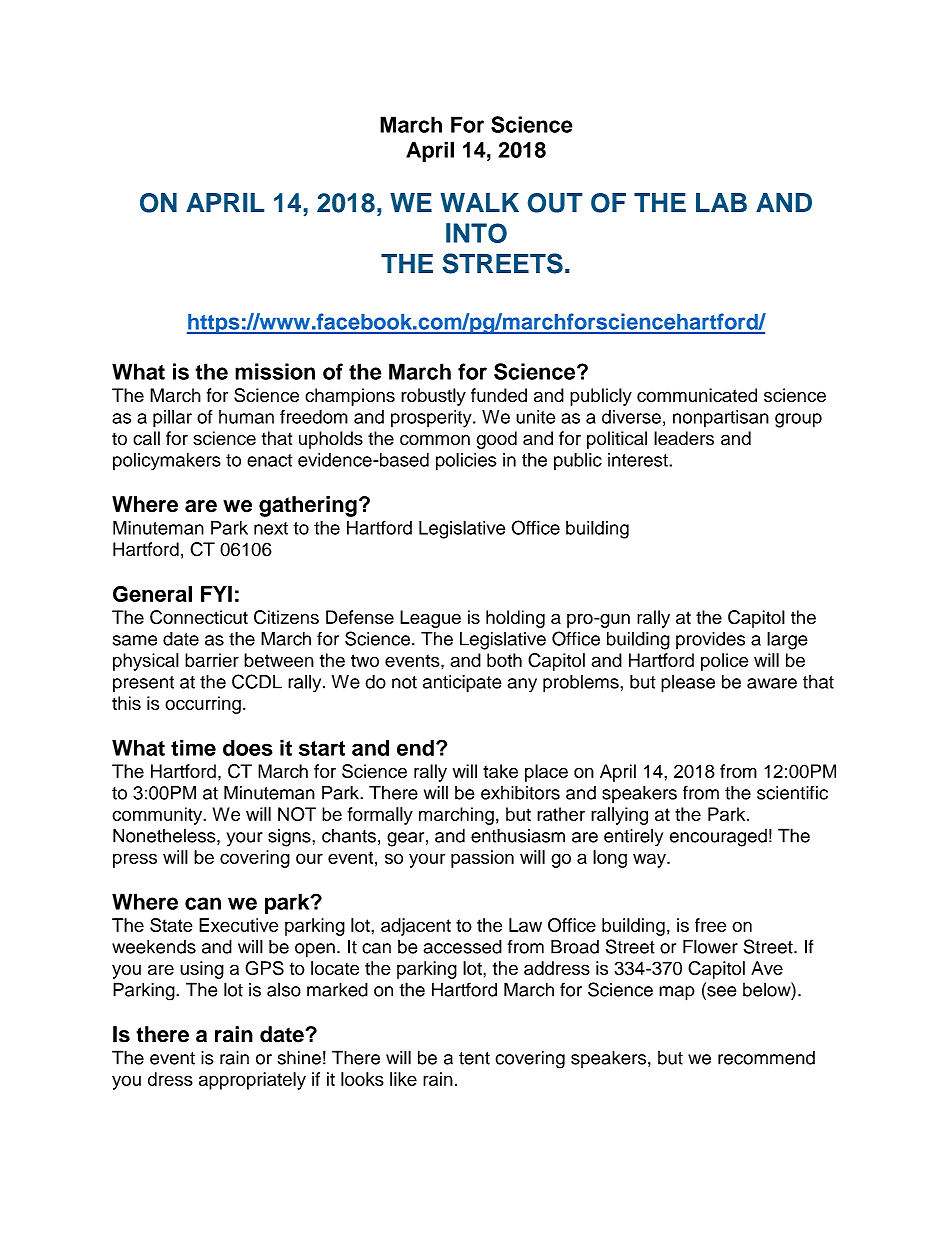 The height and width of the screenshot is (1233, 952). I want to click on passion, so click(482, 859).
